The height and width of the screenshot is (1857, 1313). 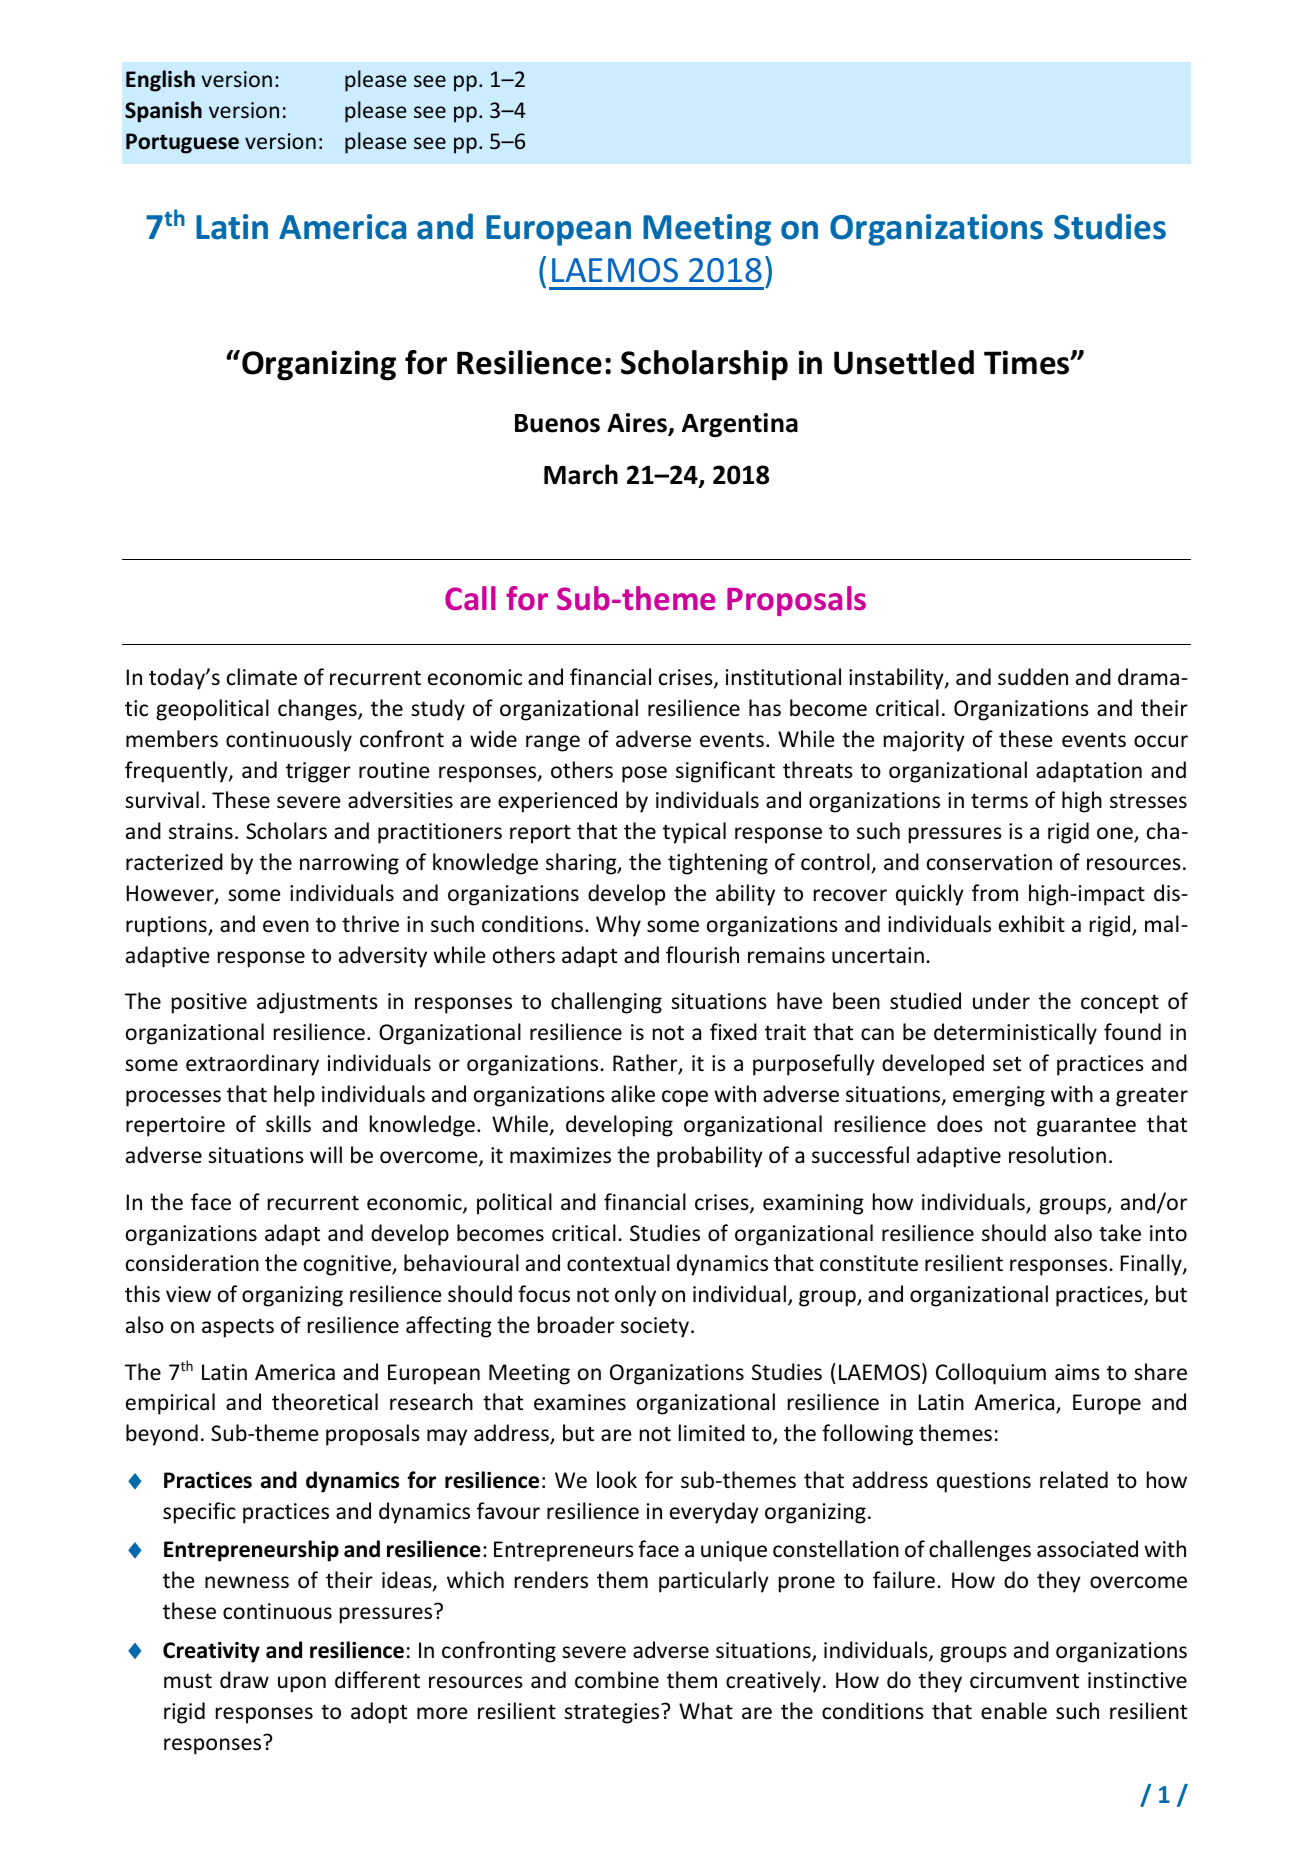 I want to click on only, so click(x=635, y=1296).
